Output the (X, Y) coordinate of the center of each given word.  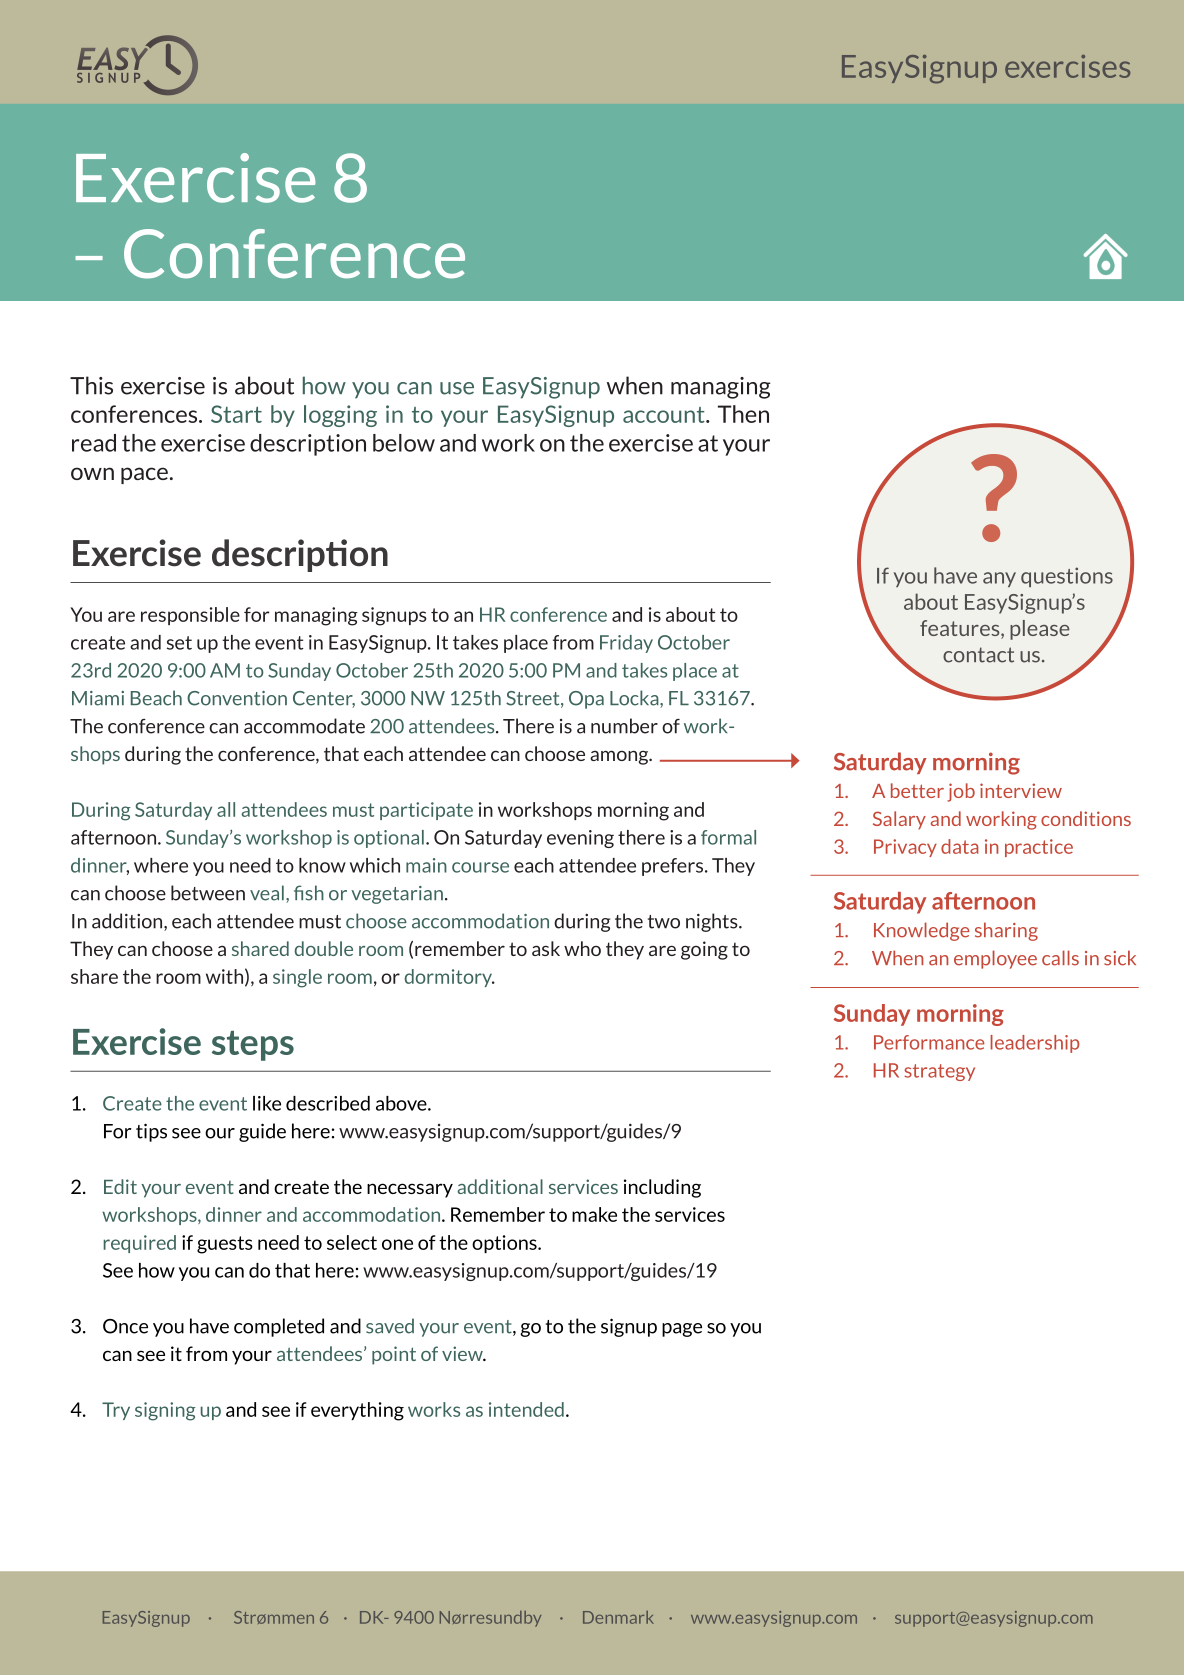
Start (236, 414)
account (665, 415)
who (582, 948)
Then (743, 414)
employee (995, 959)
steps (253, 1046)
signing (165, 1411)
